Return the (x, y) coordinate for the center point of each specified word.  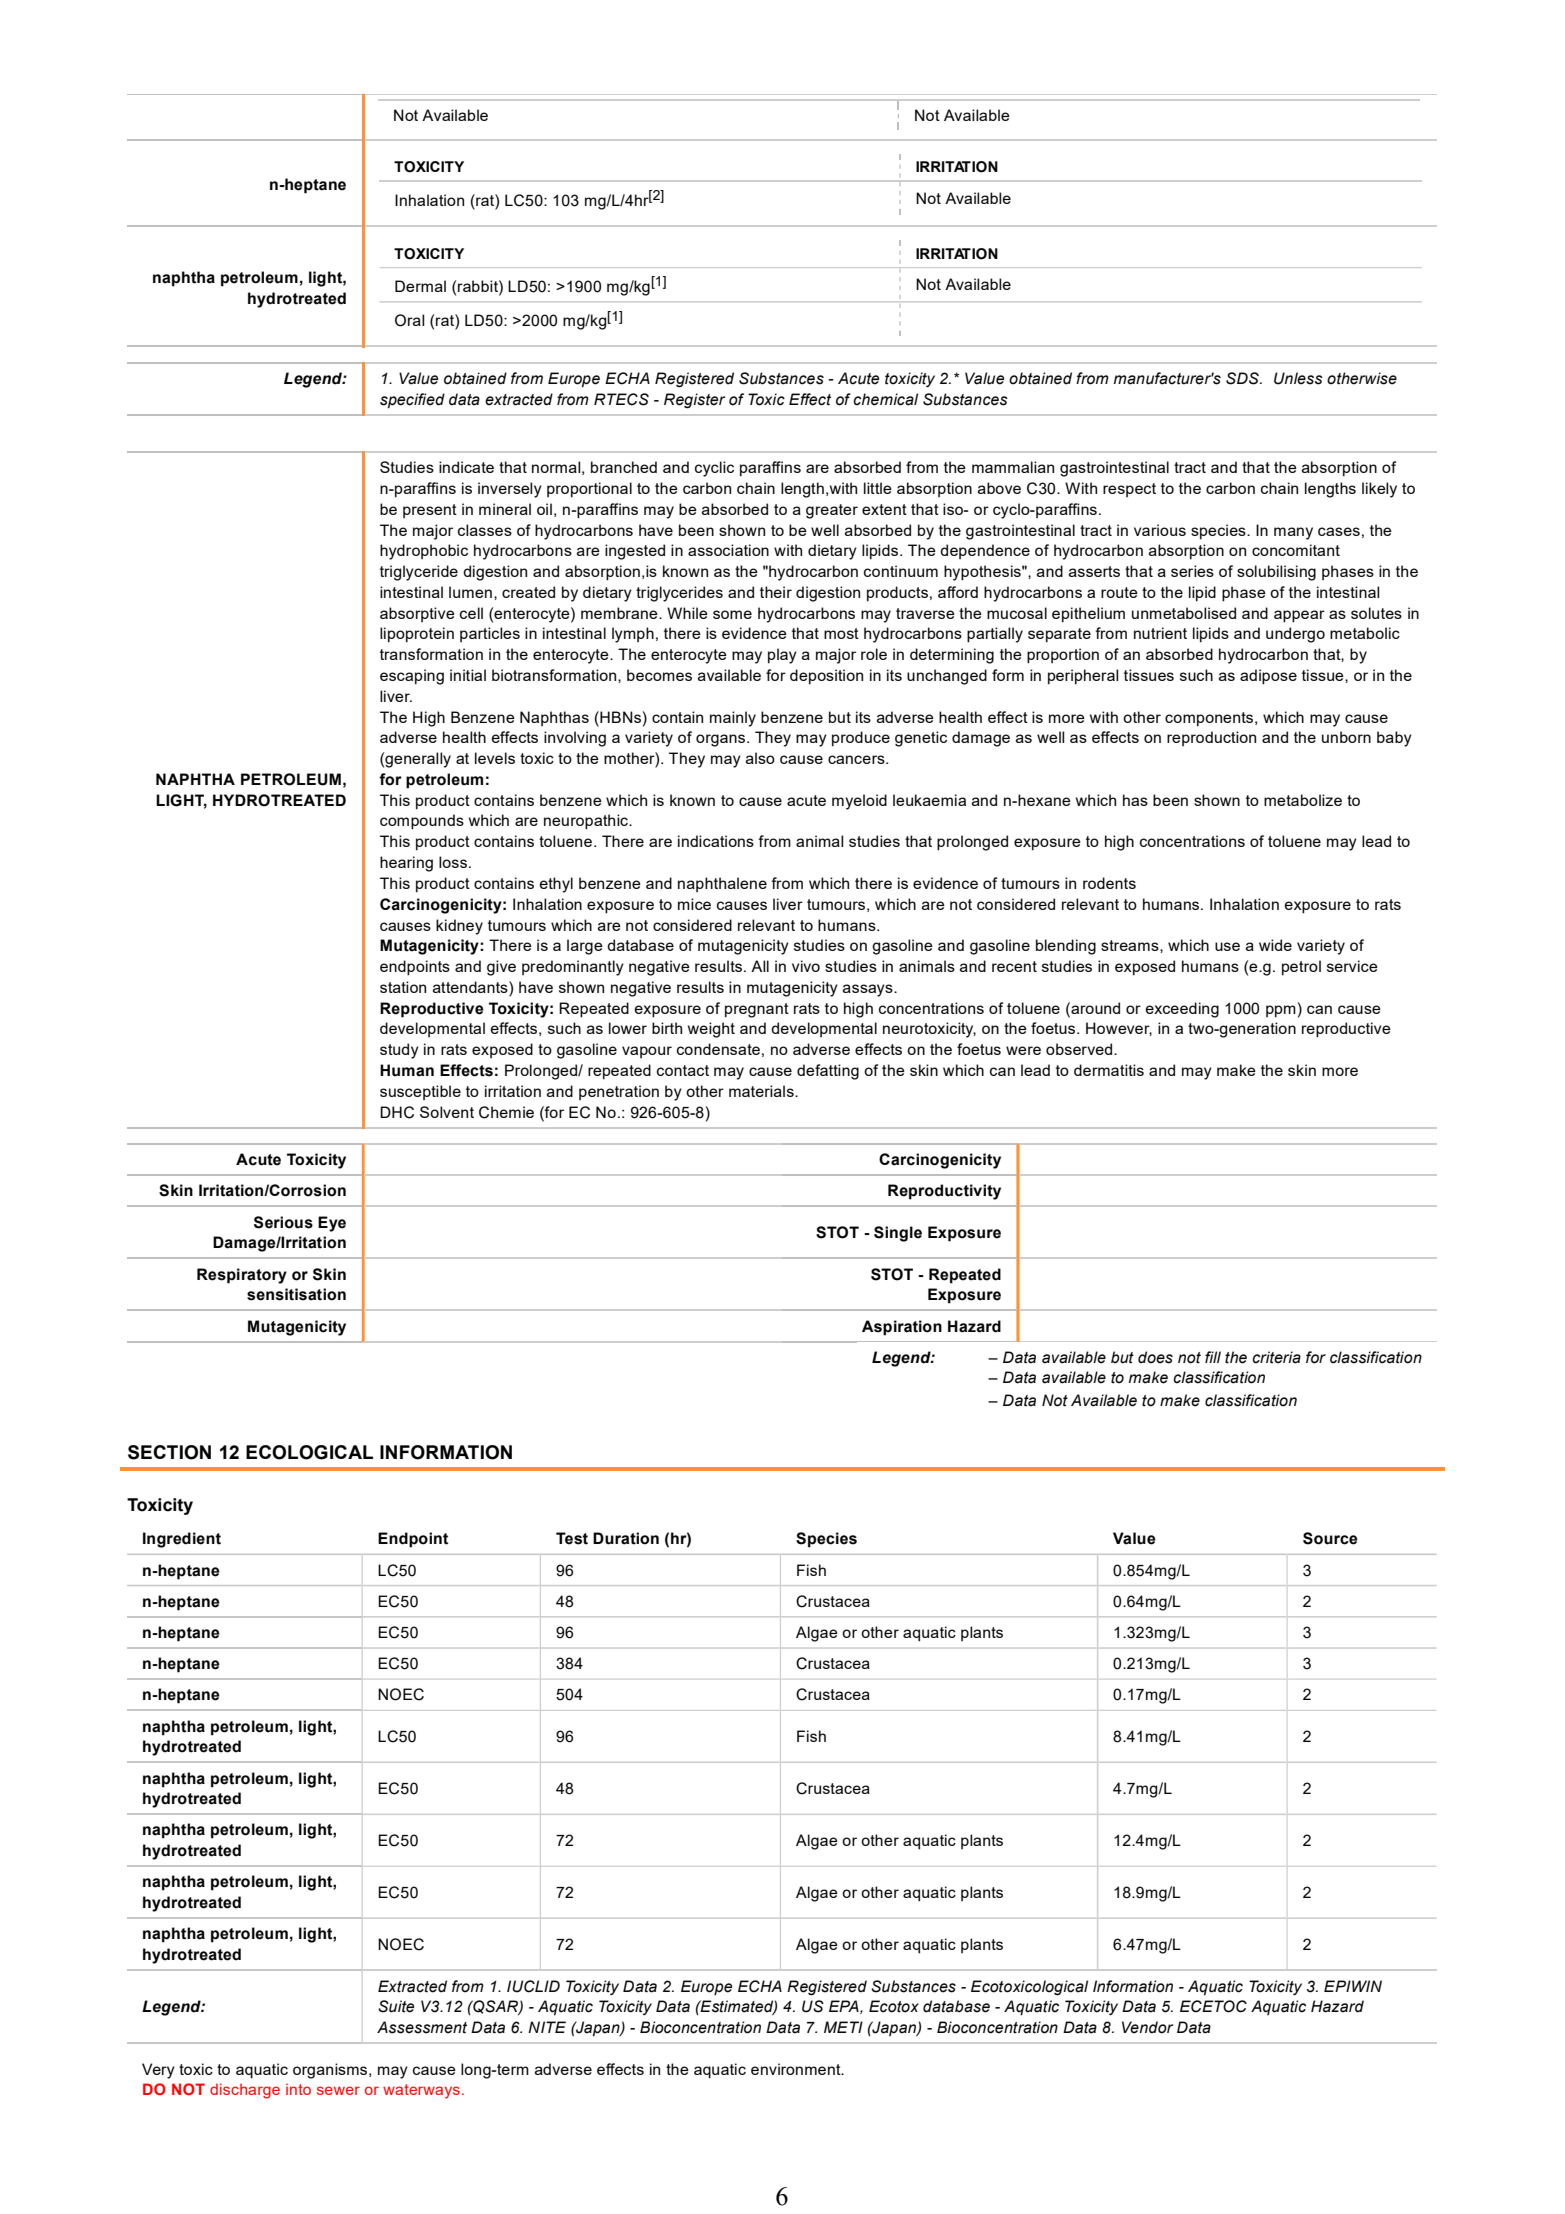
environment (797, 2069)
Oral (409, 320)
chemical (885, 399)
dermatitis (1109, 1070)
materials (762, 1091)
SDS (1243, 378)
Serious (283, 1222)
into (298, 2089)
